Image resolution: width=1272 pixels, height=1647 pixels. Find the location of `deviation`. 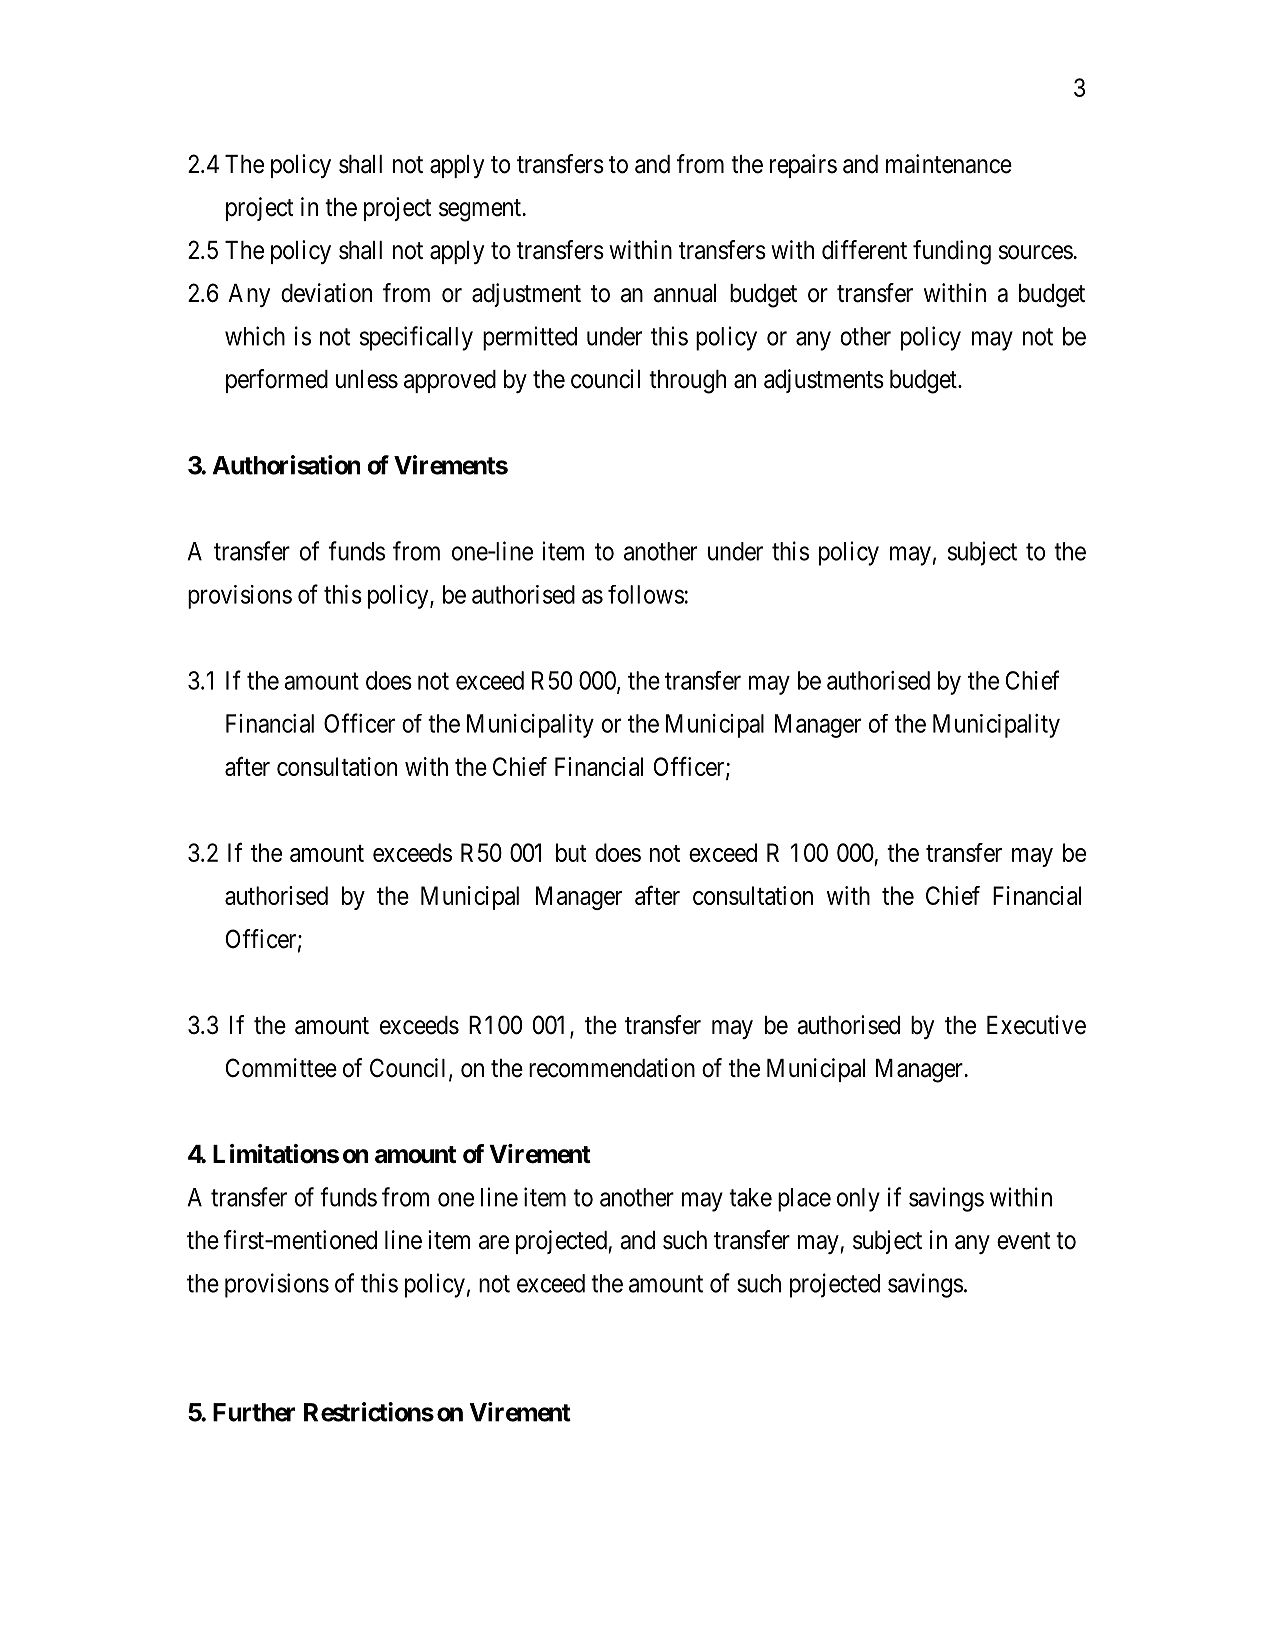

deviation is located at coordinates (326, 293).
